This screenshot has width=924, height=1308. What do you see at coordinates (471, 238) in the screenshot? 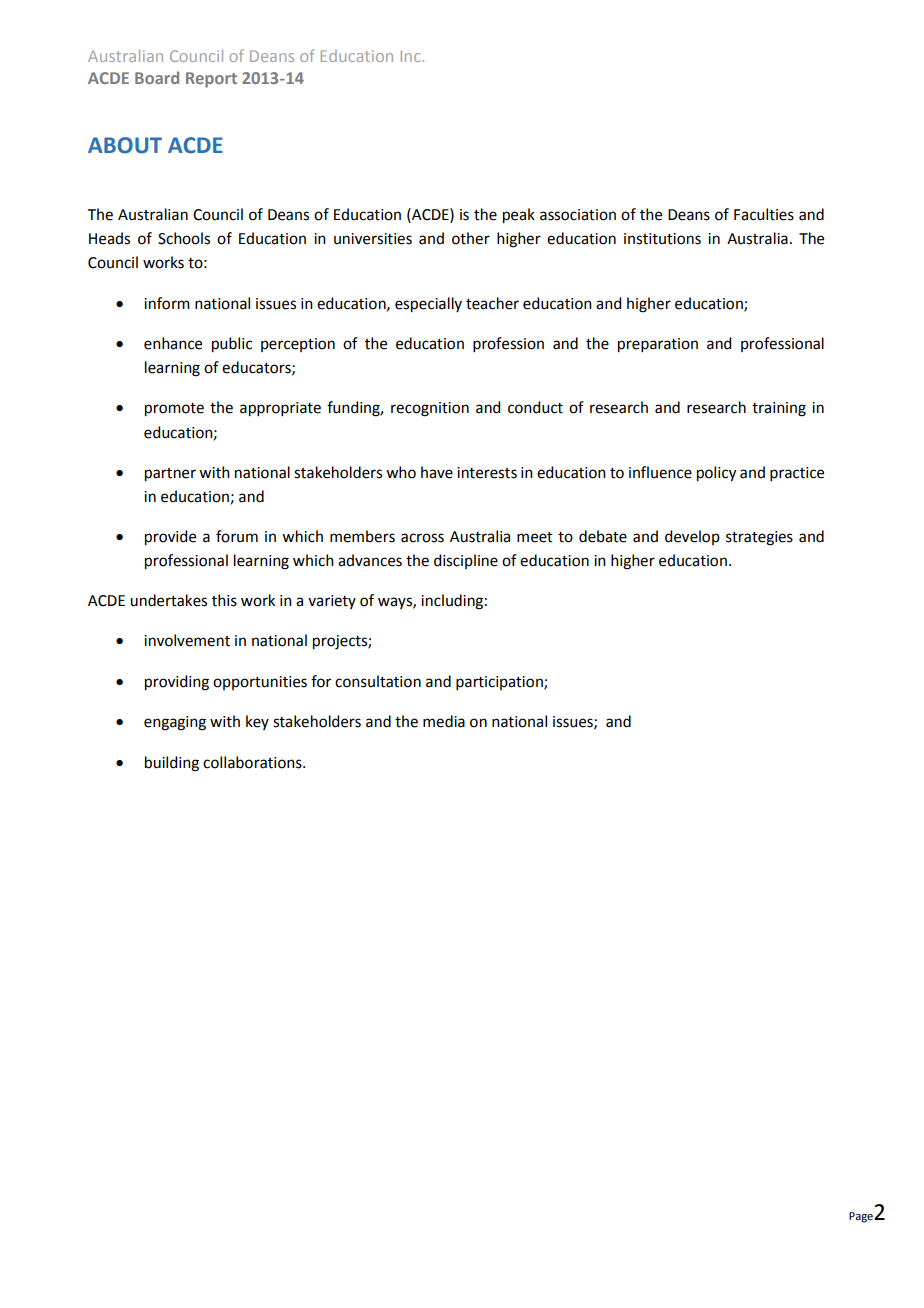
I see `other` at bounding box center [471, 238].
